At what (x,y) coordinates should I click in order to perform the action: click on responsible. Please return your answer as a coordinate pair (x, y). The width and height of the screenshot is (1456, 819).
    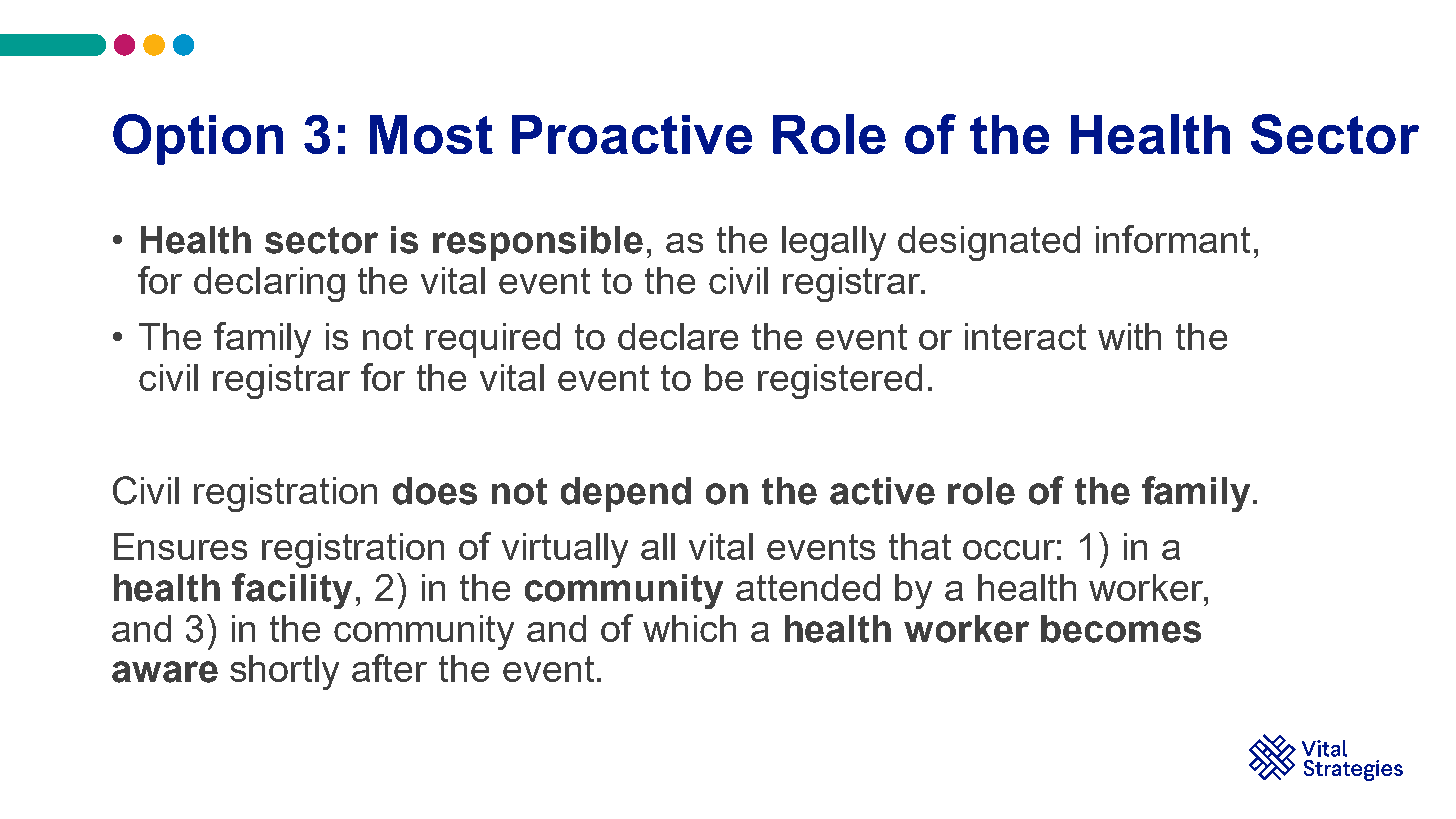
    Looking at the image, I should click on (538, 243).
